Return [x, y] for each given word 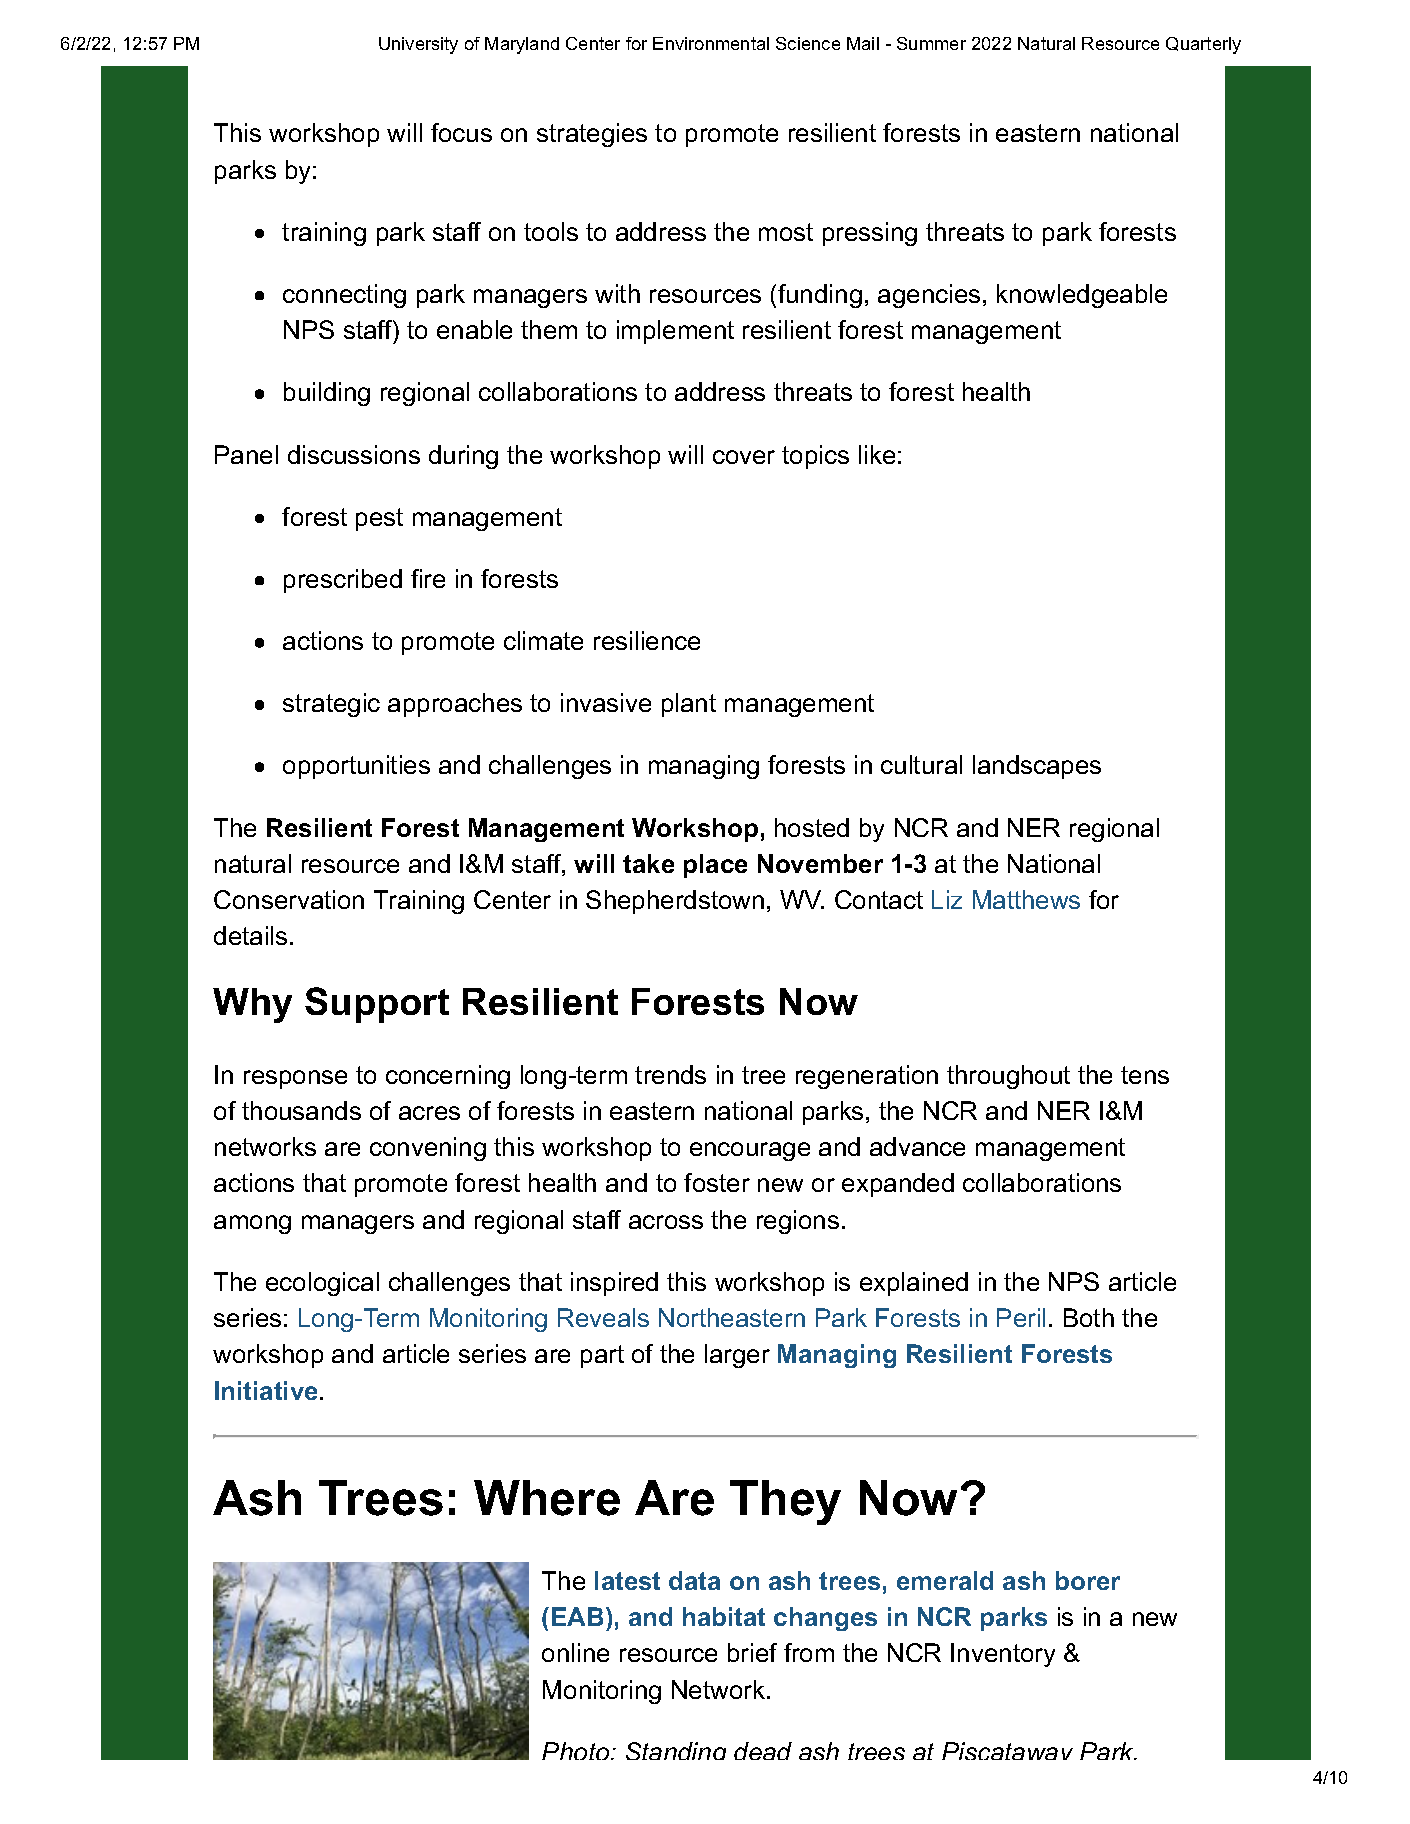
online [575, 1652]
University [418, 45]
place [715, 866]
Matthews [1026, 899]
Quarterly [1203, 45]
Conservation [289, 899]
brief [752, 1652]
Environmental [711, 43]
